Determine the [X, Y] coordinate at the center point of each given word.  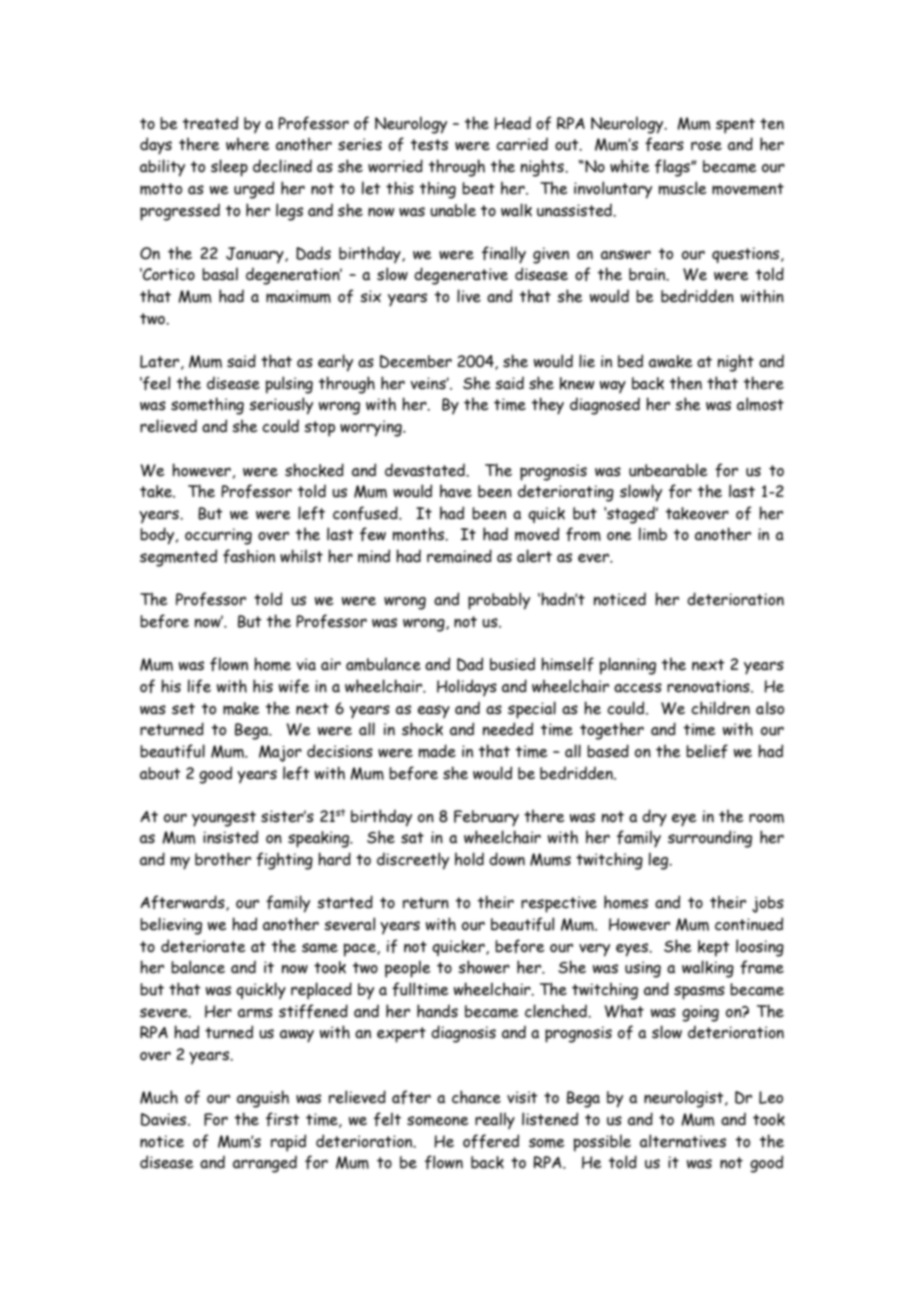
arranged [265, 1164]
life [199, 686]
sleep [229, 168]
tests [429, 145]
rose [706, 146]
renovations [709, 686]
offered [491, 1141]
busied [512, 664]
